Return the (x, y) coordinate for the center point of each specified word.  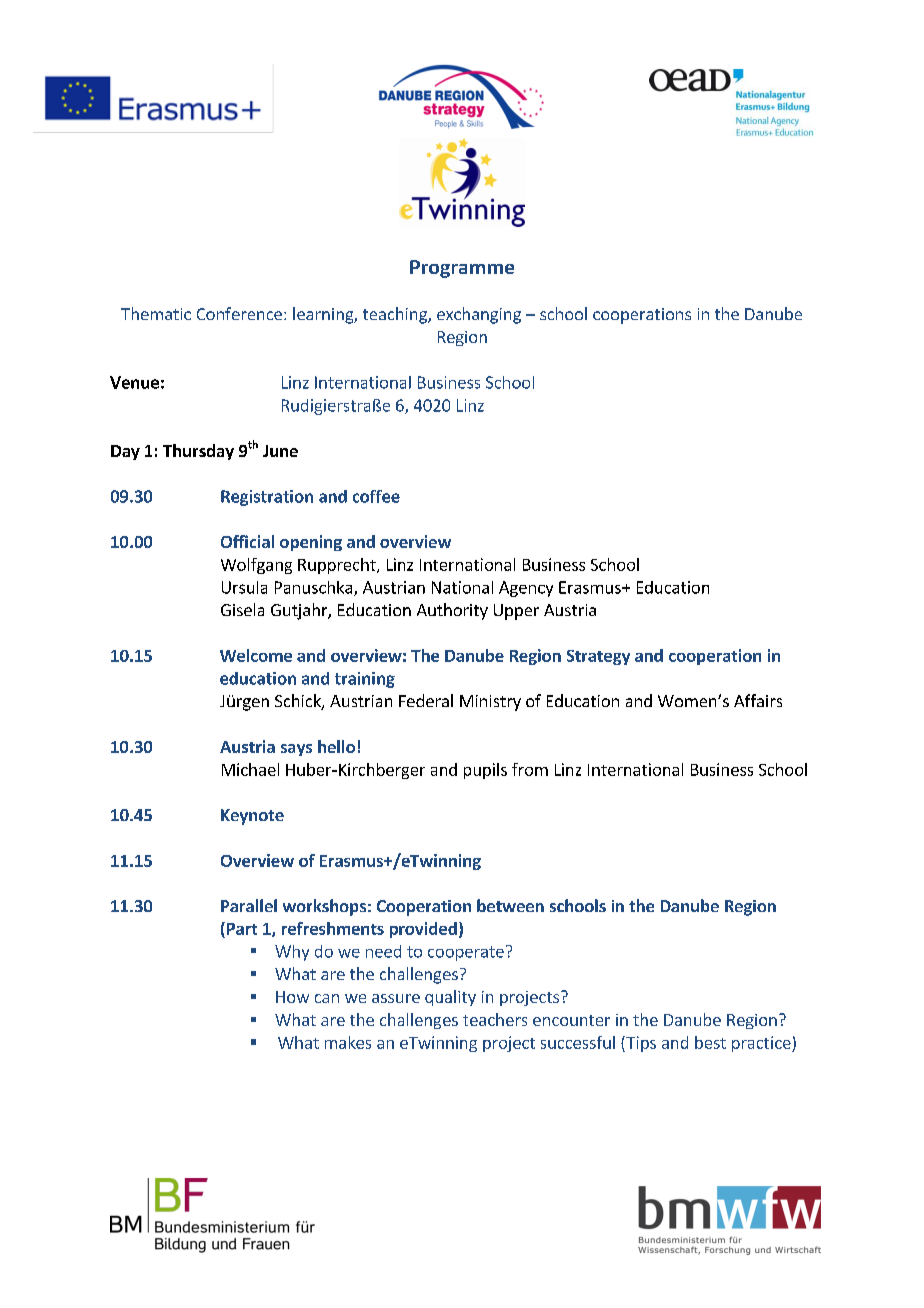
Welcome (256, 655)
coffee (376, 496)
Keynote (252, 817)
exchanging (479, 315)
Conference (239, 313)
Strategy (598, 657)
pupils (485, 771)
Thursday (198, 452)
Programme (462, 269)
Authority (452, 611)
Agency (526, 589)
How (292, 997)
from (530, 769)
